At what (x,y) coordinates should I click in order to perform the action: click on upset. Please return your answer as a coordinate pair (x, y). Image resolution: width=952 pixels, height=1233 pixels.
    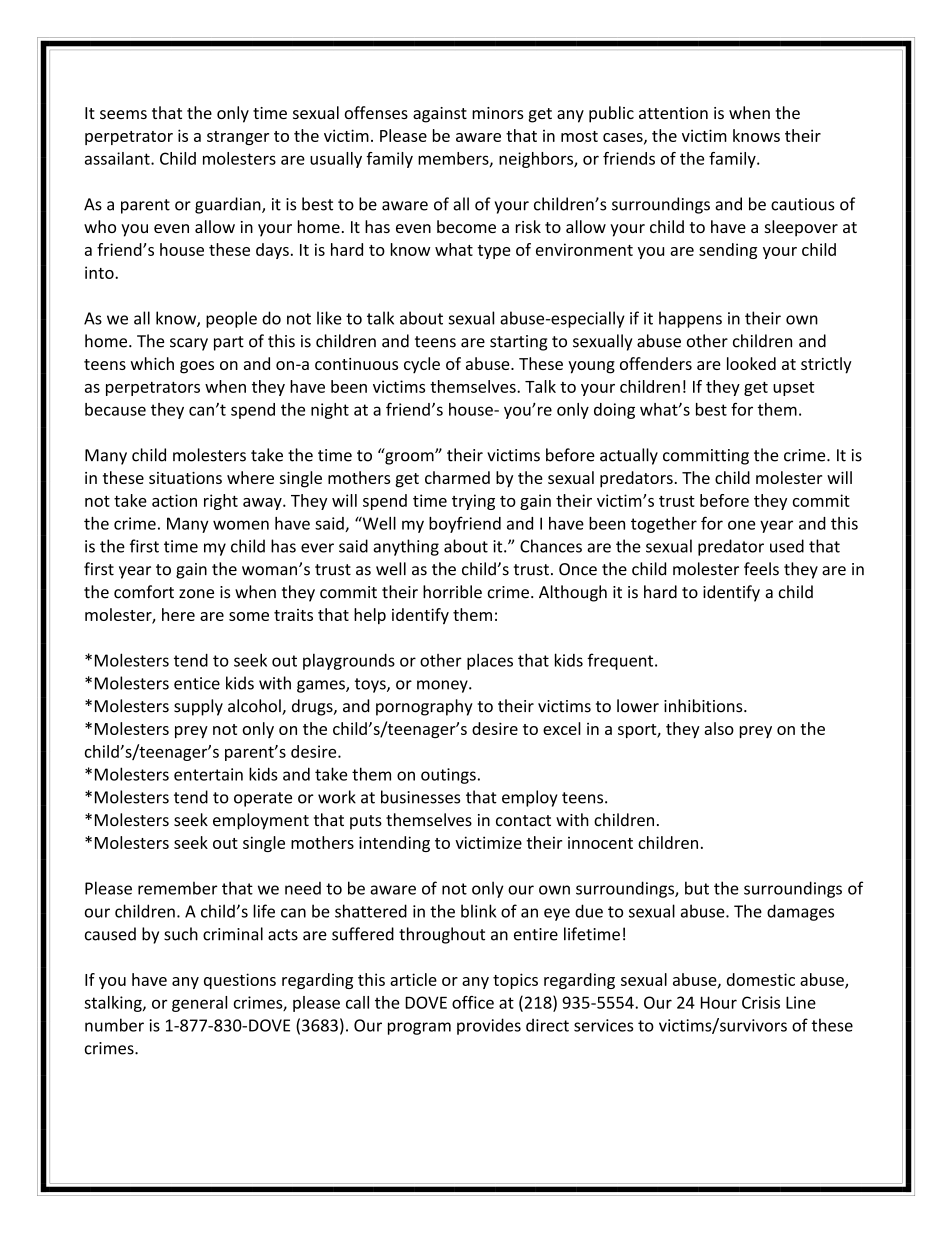
    Looking at the image, I should click on (793, 389).
